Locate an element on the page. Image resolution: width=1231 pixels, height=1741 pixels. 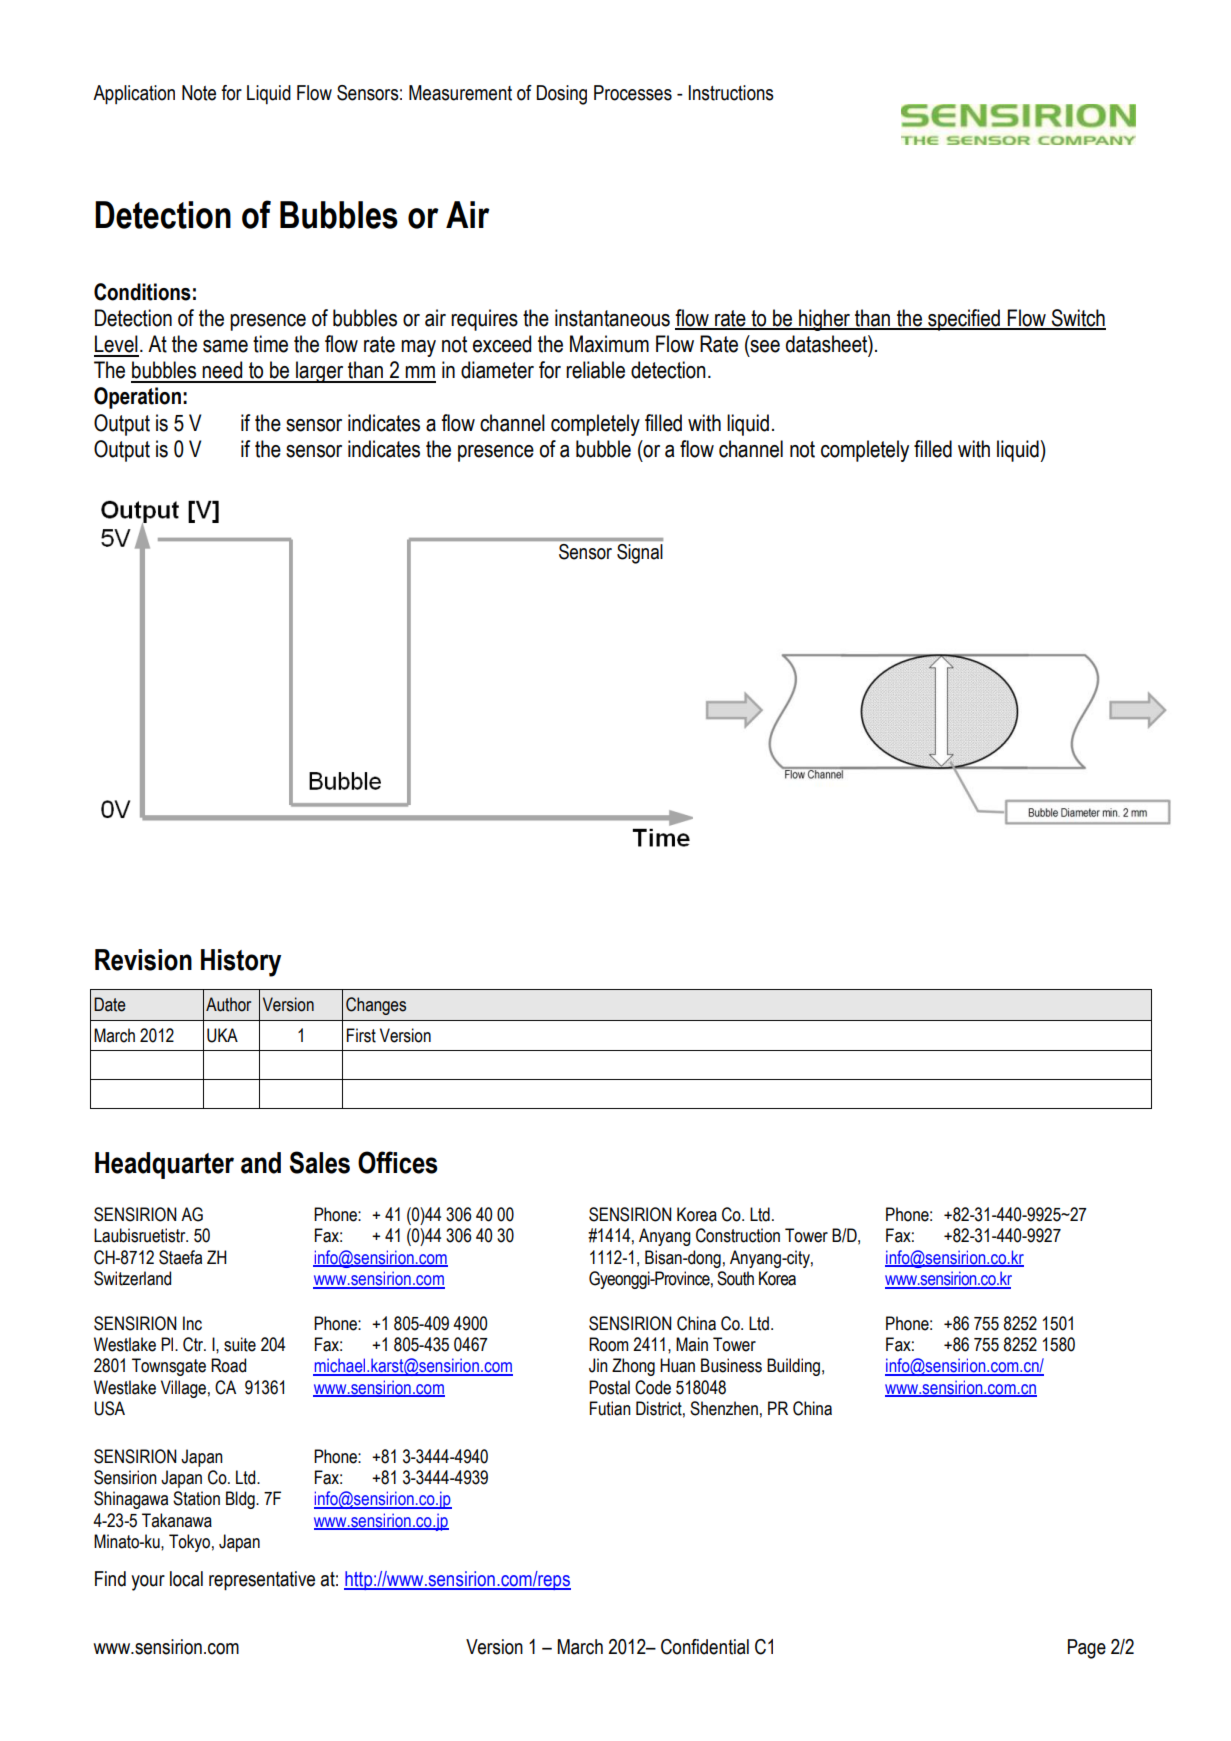
Confidential is located at coordinates (705, 1647).
